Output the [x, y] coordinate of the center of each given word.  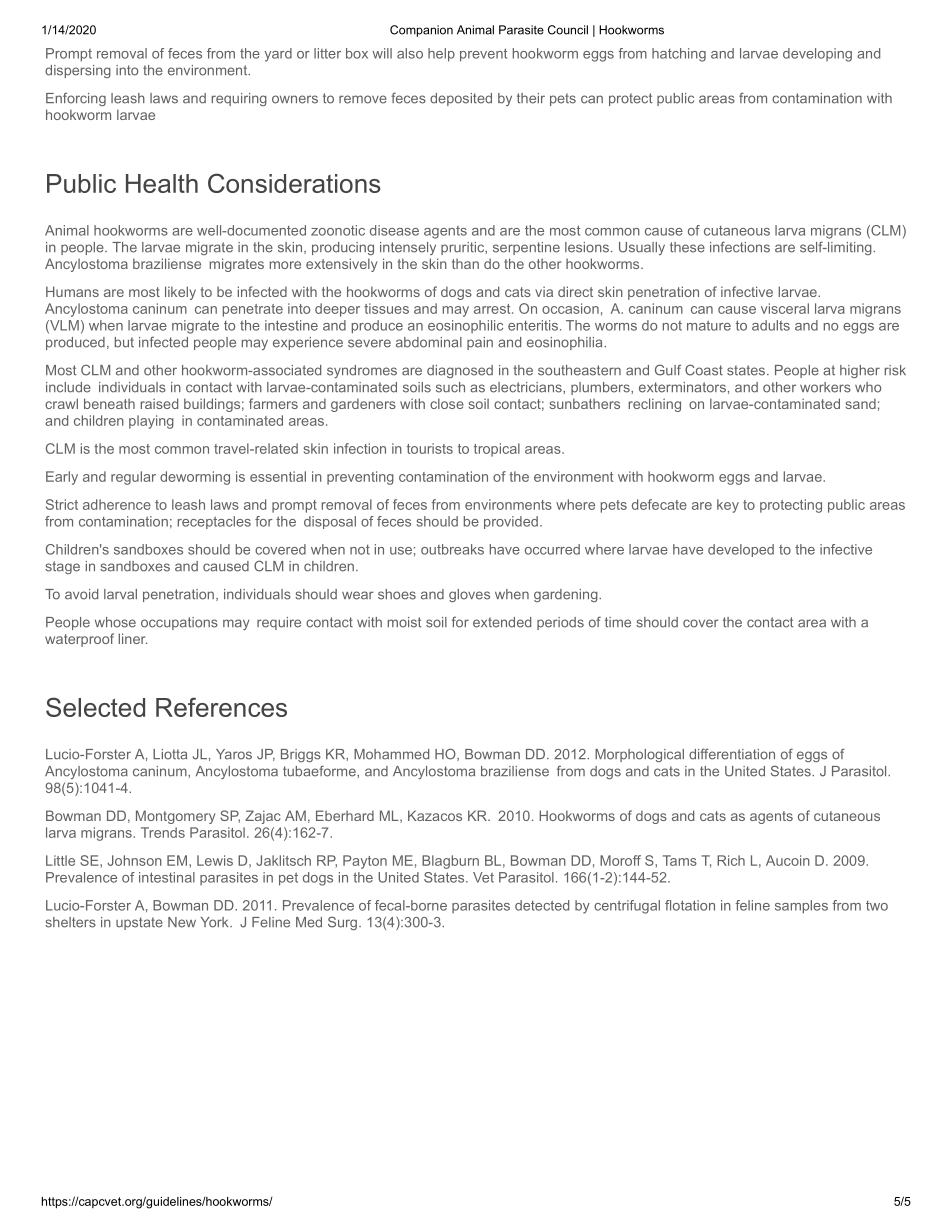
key [728, 506]
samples [801, 907]
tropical [497, 450]
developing [817, 55]
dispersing [78, 71]
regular [133, 478]
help [441, 55]
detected [542, 905]
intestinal [167, 877]
